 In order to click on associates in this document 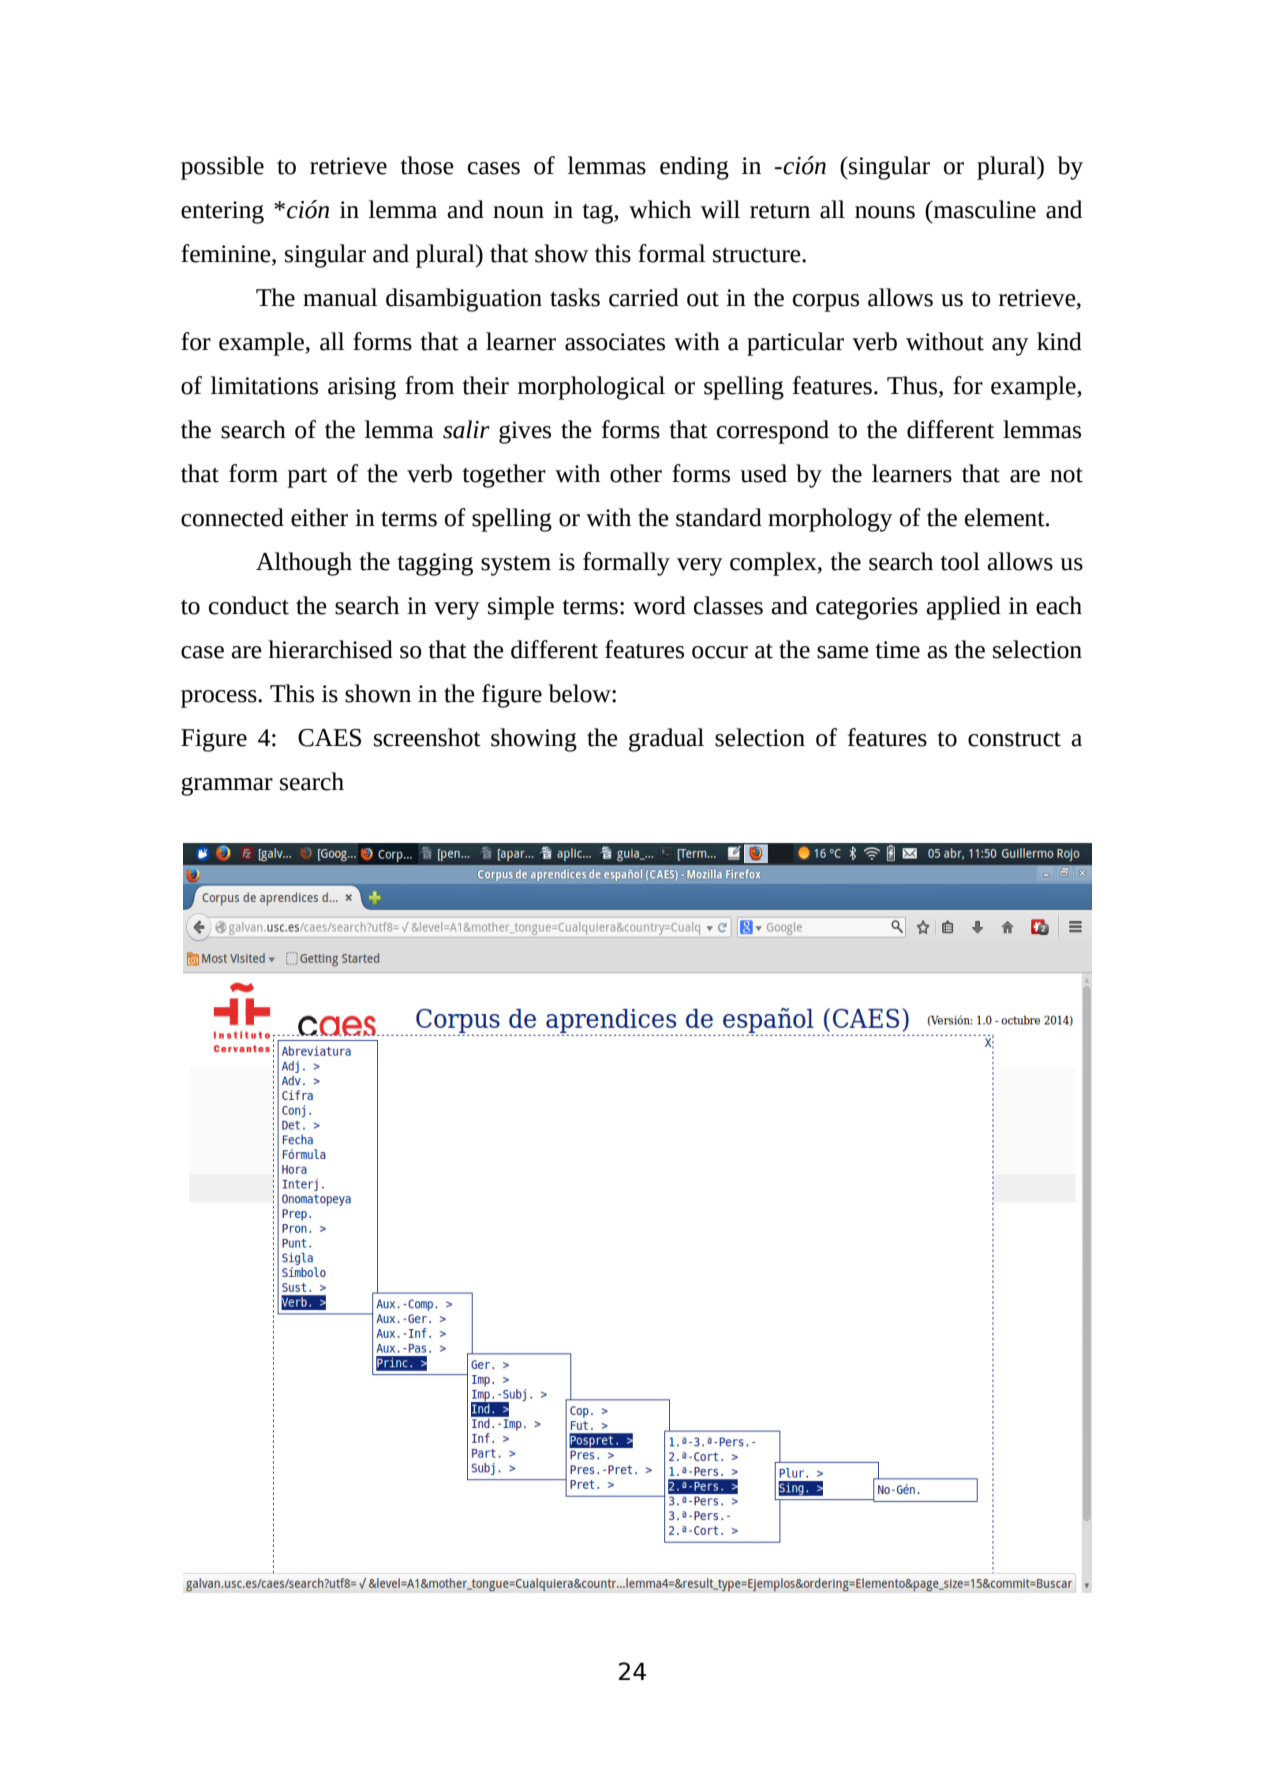, I will do `click(615, 342)`.
